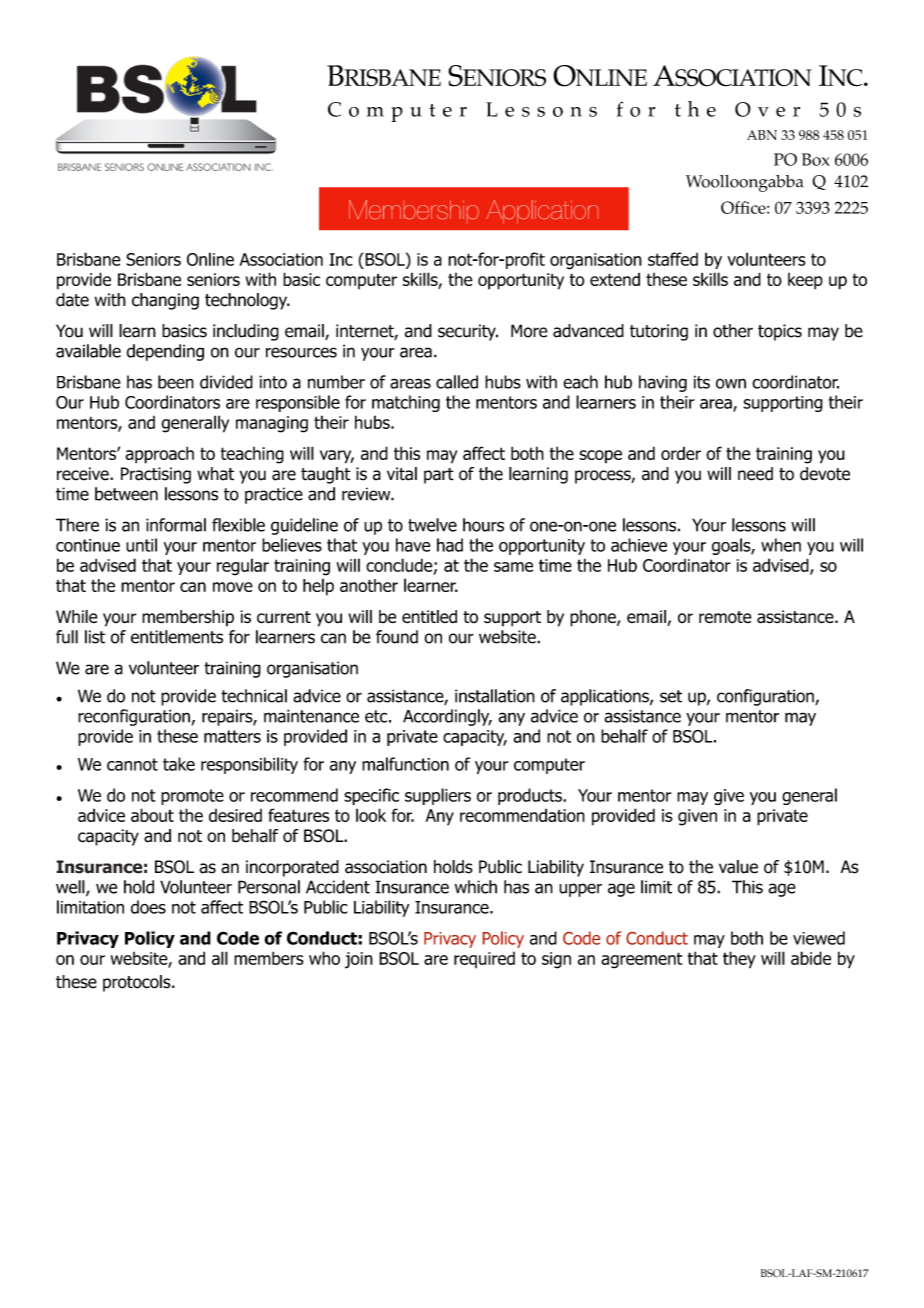 Image resolution: width=924 pixels, height=1308 pixels. Describe the element at coordinates (141, 545) in the screenshot. I see `until` at that location.
